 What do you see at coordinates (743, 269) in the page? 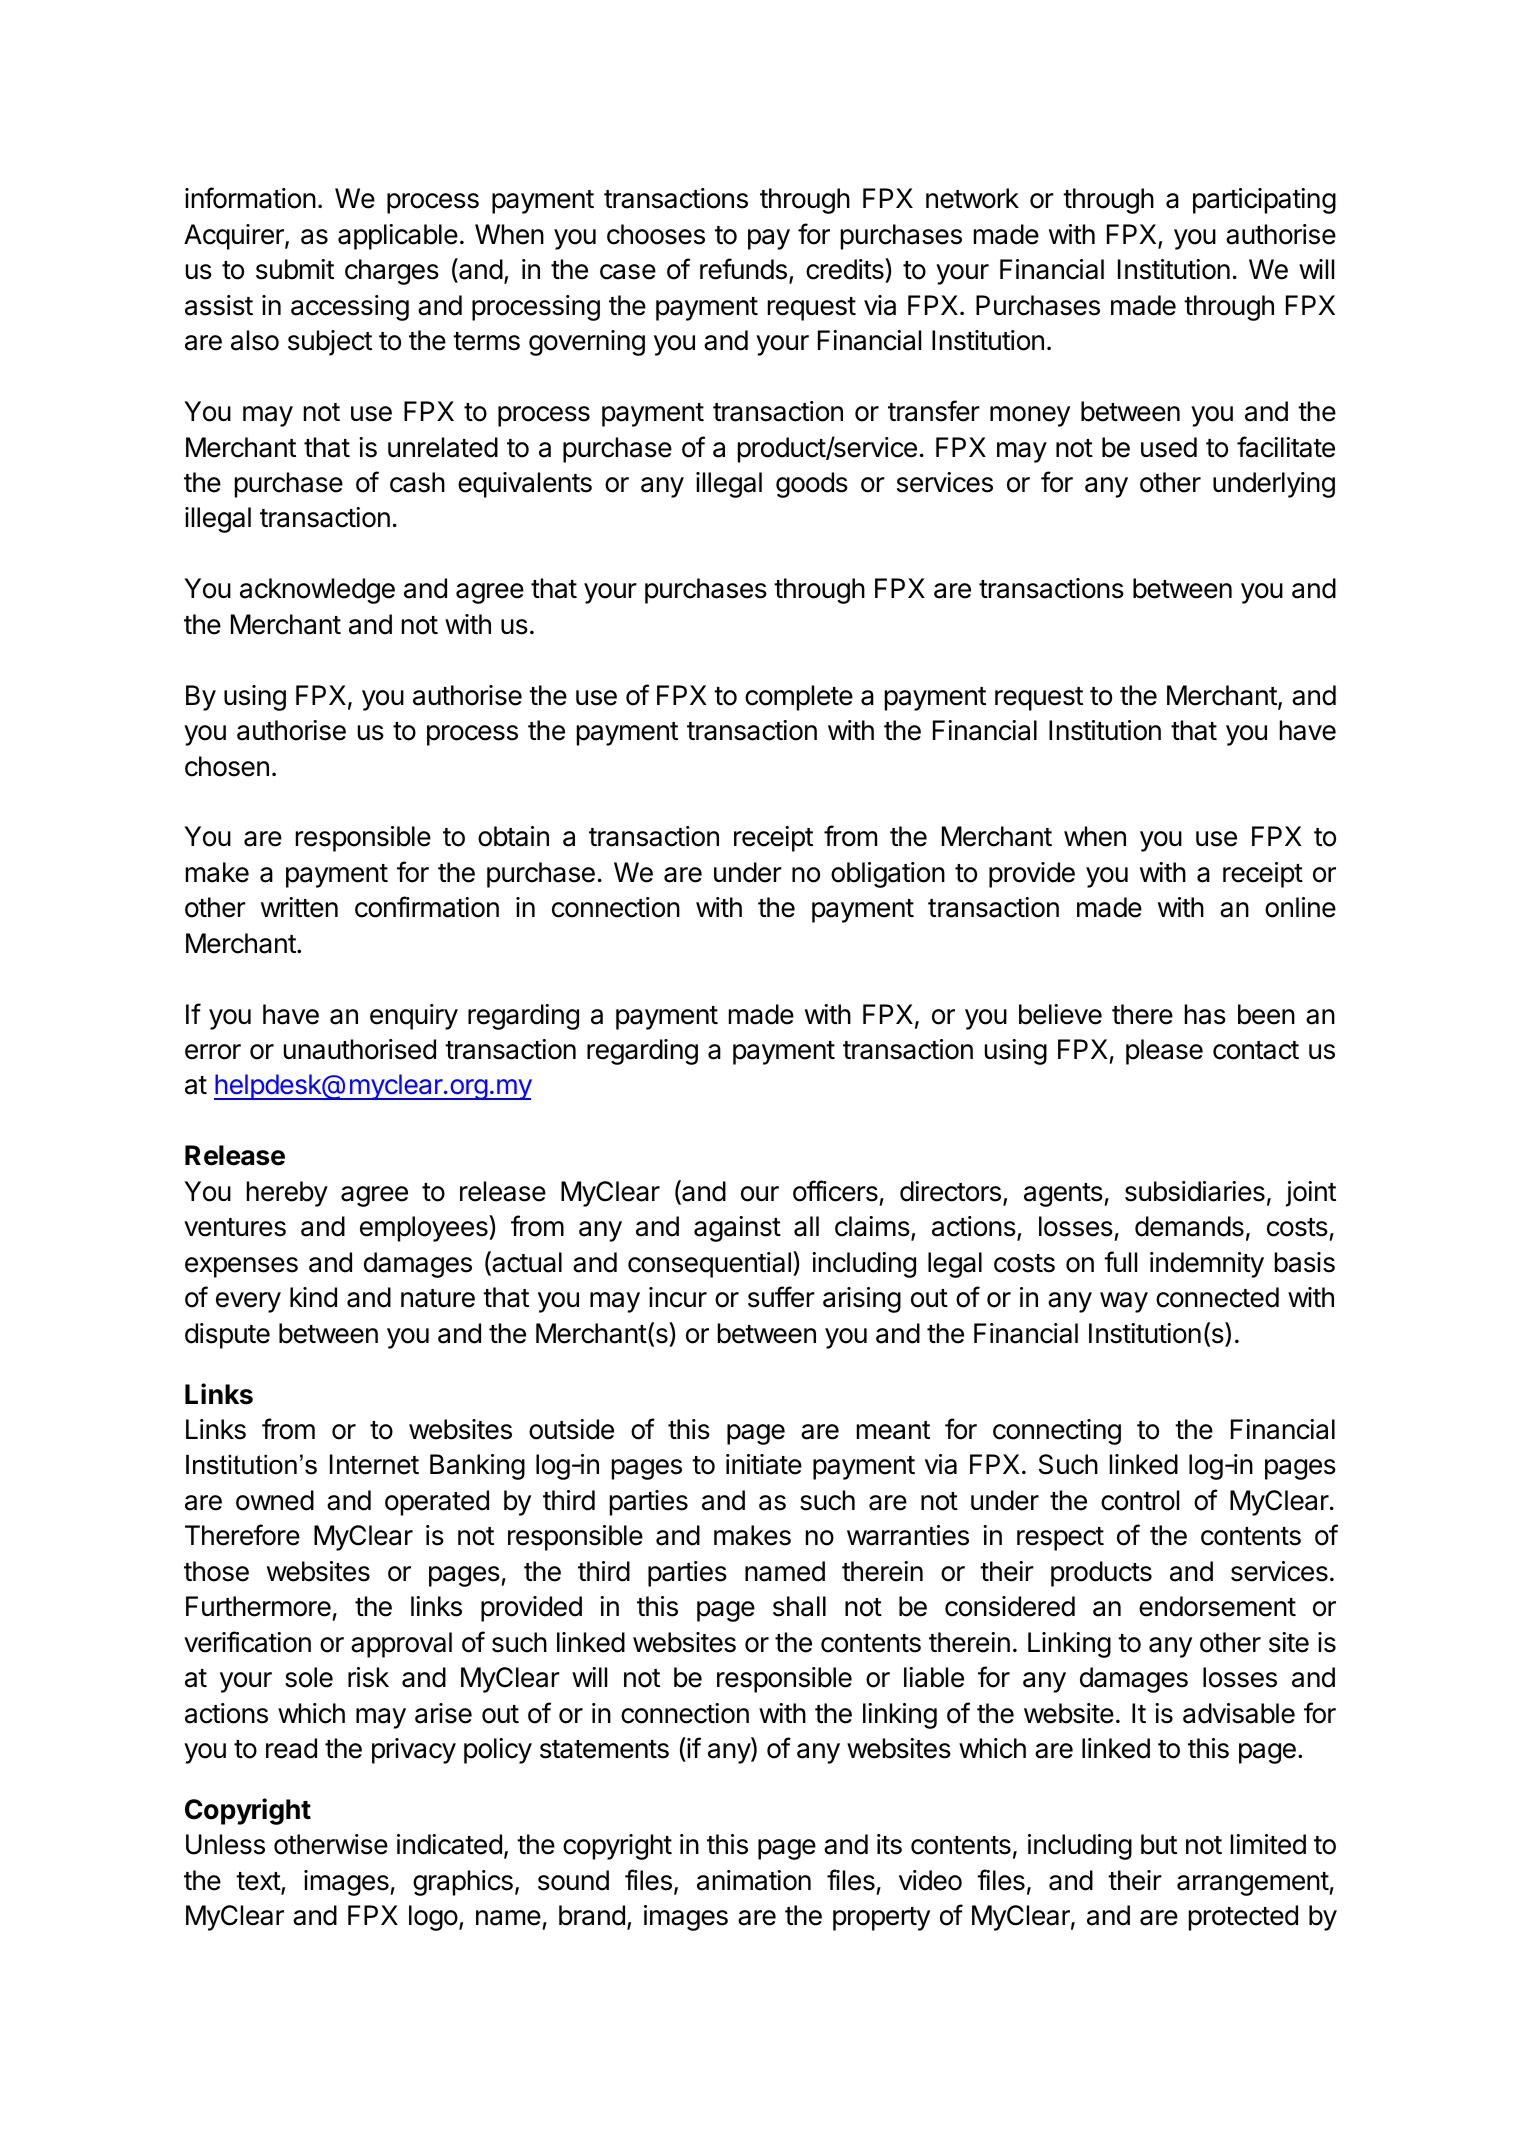
I see `refunds` at bounding box center [743, 269].
